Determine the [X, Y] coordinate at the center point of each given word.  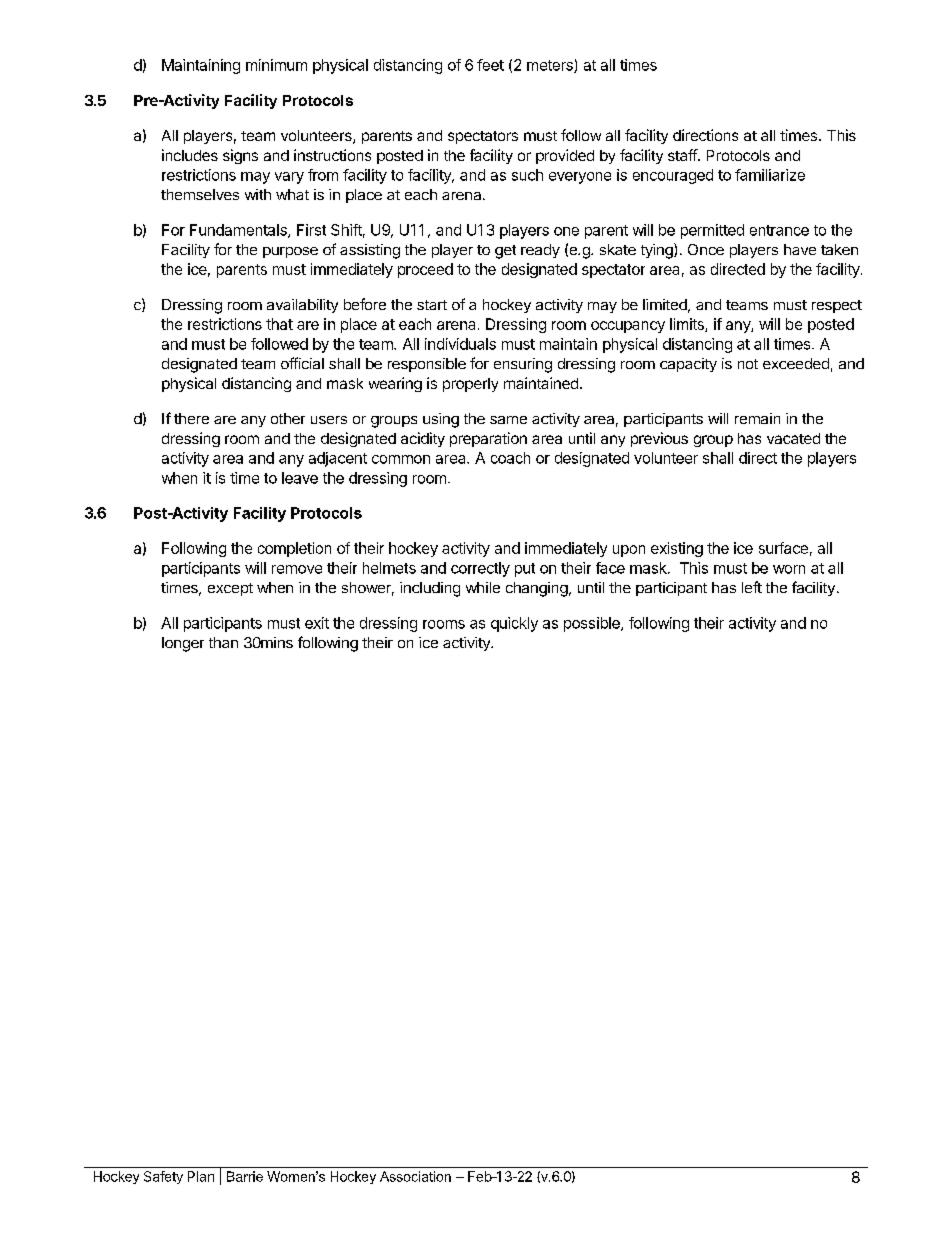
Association [415, 1176]
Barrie [245, 1176]
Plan [201, 1176]
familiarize [770, 175]
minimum [276, 65]
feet [490, 65]
